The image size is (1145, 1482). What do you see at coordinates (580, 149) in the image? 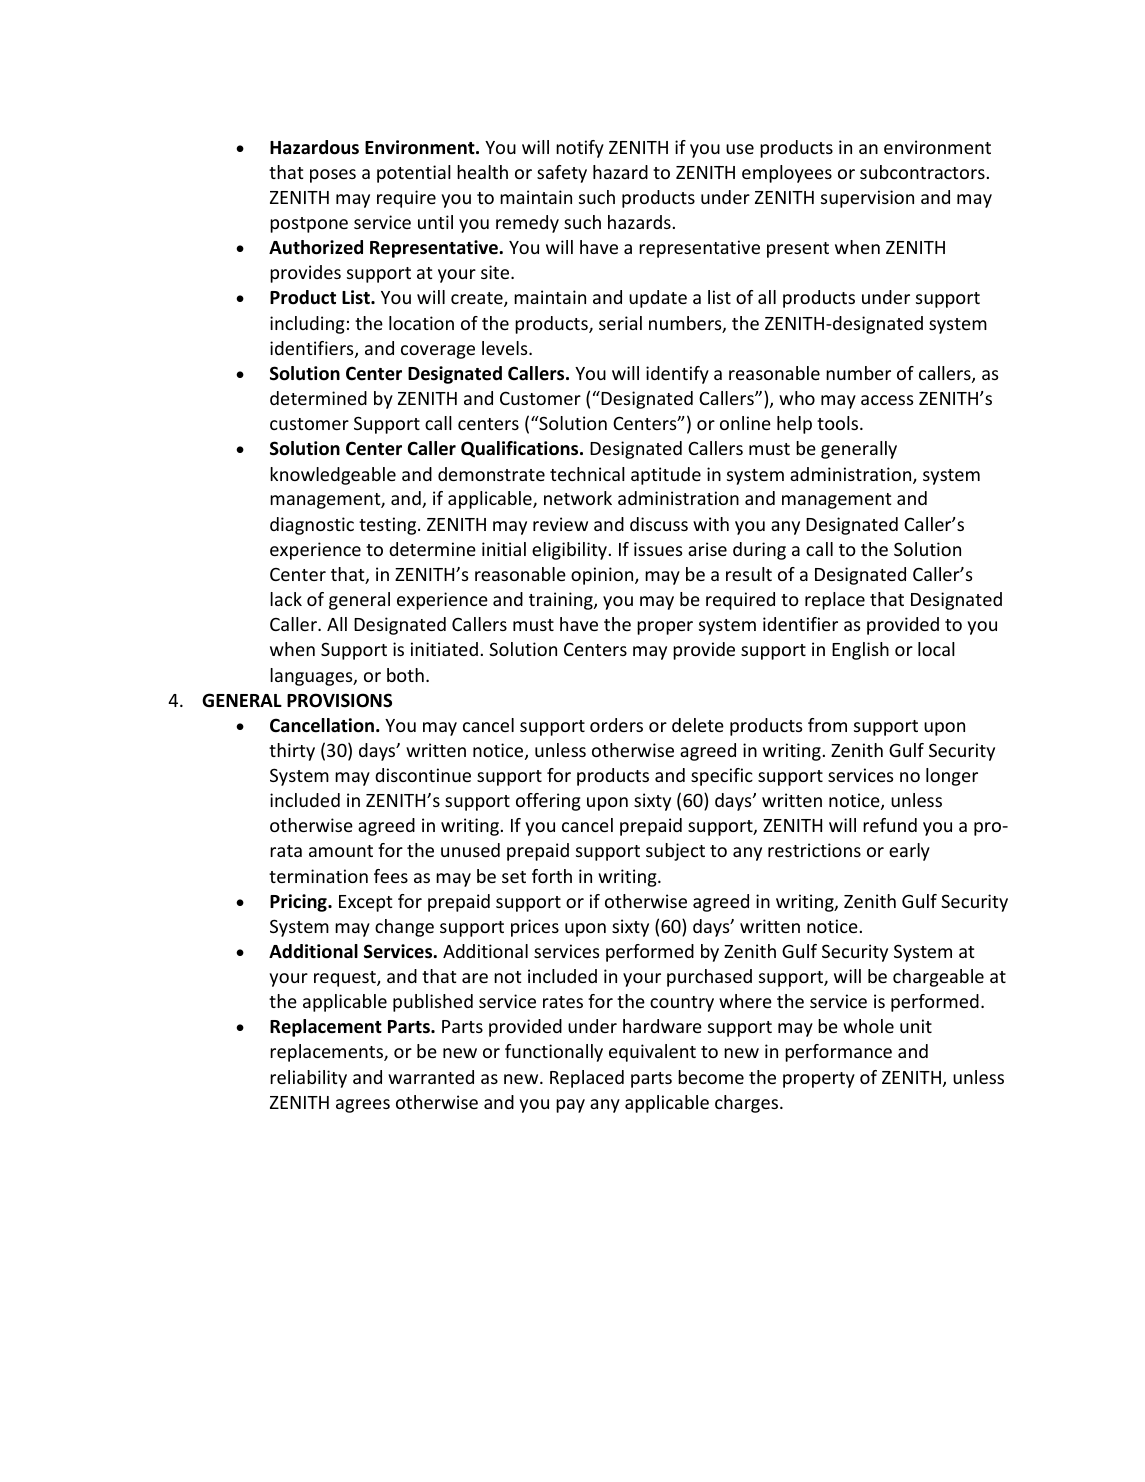
I see `notify` at bounding box center [580, 149].
